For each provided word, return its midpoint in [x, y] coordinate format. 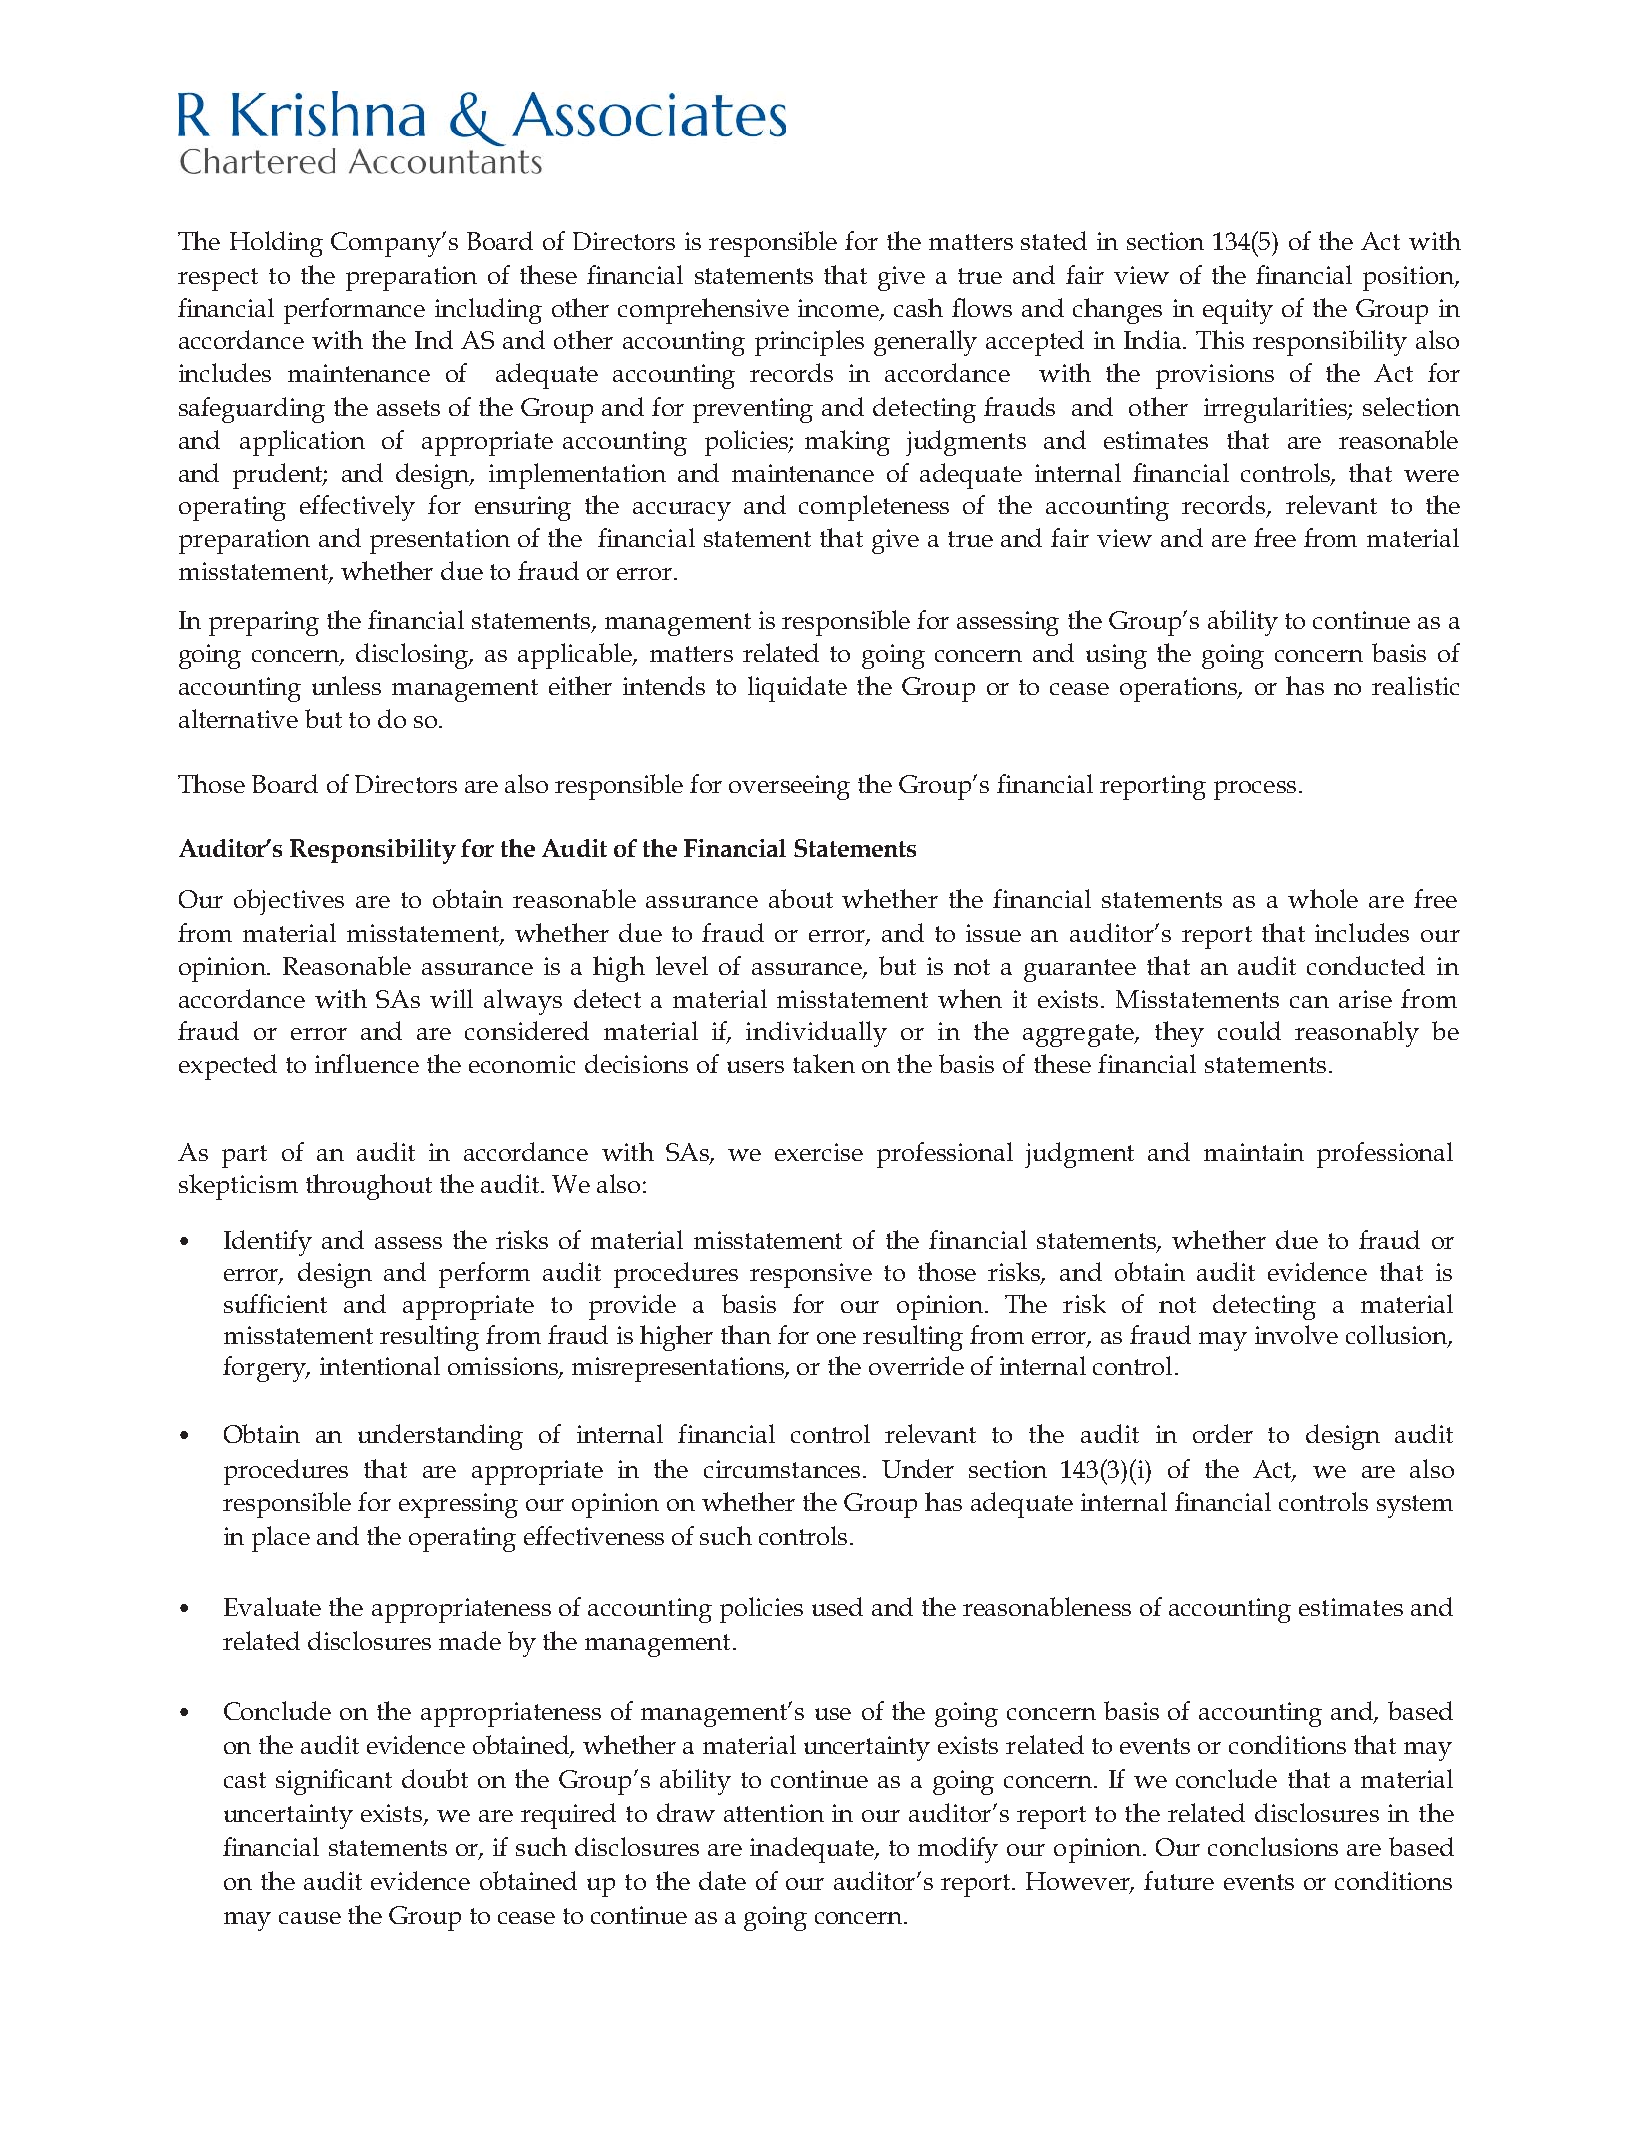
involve [1296, 1334]
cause [310, 1918]
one [836, 1338]
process [1255, 790]
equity [1238, 311]
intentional [380, 1365]
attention [774, 1813]
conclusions [1273, 1846]
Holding [276, 244]
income [839, 309]
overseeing [789, 787]
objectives [289, 902]
